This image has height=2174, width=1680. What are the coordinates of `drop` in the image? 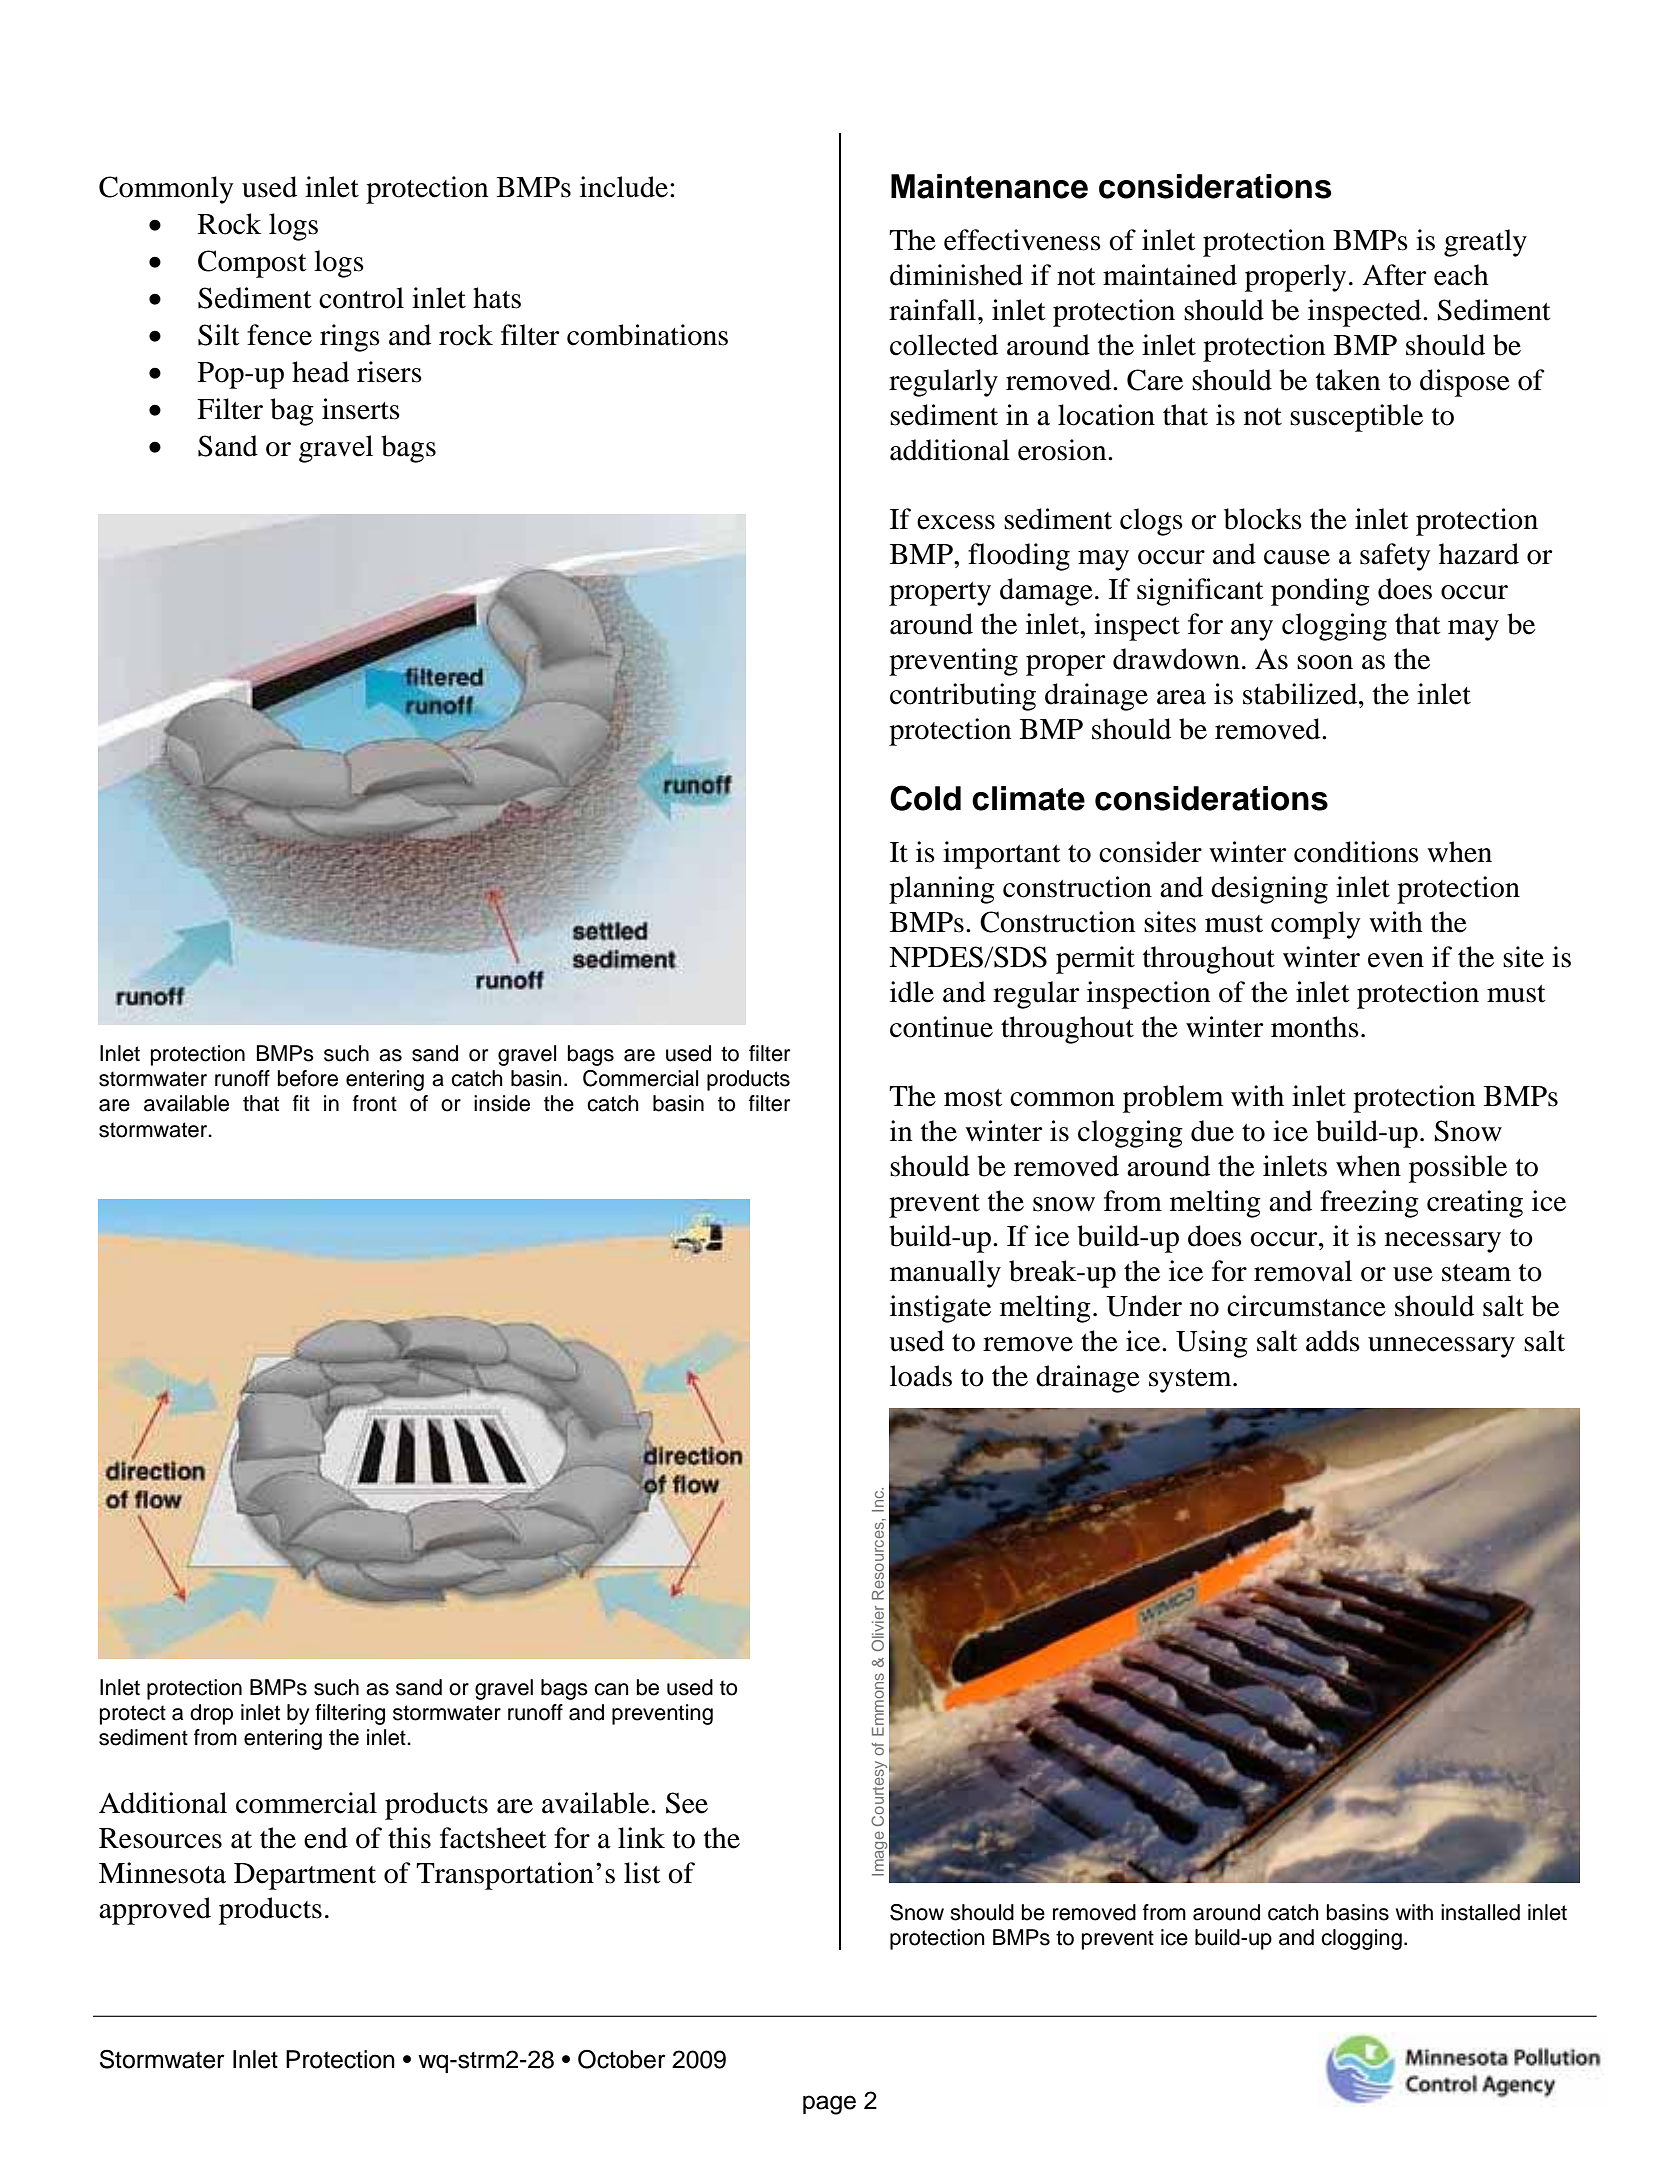 It's located at (211, 1714).
